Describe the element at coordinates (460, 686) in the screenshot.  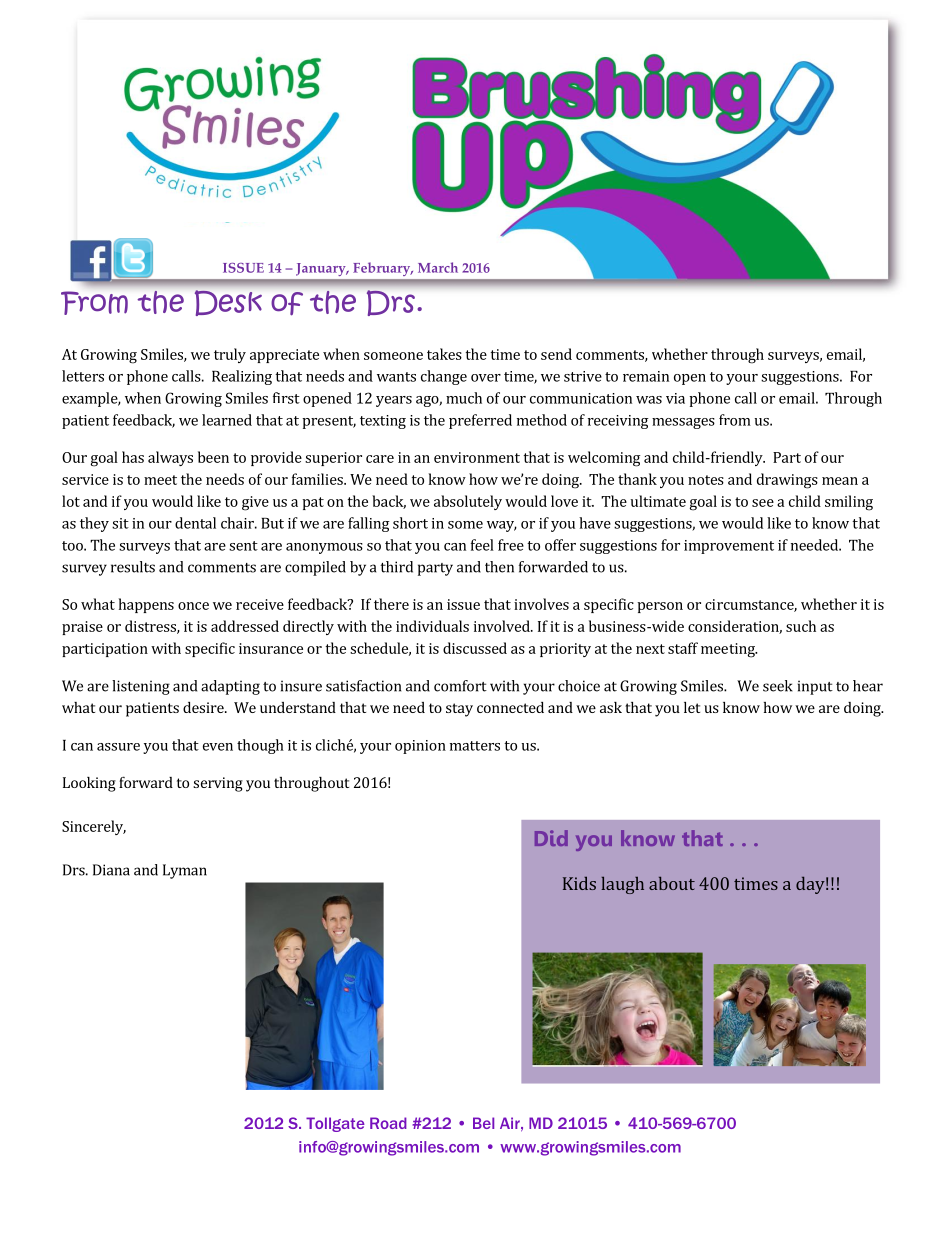
I see `comfort` at that location.
